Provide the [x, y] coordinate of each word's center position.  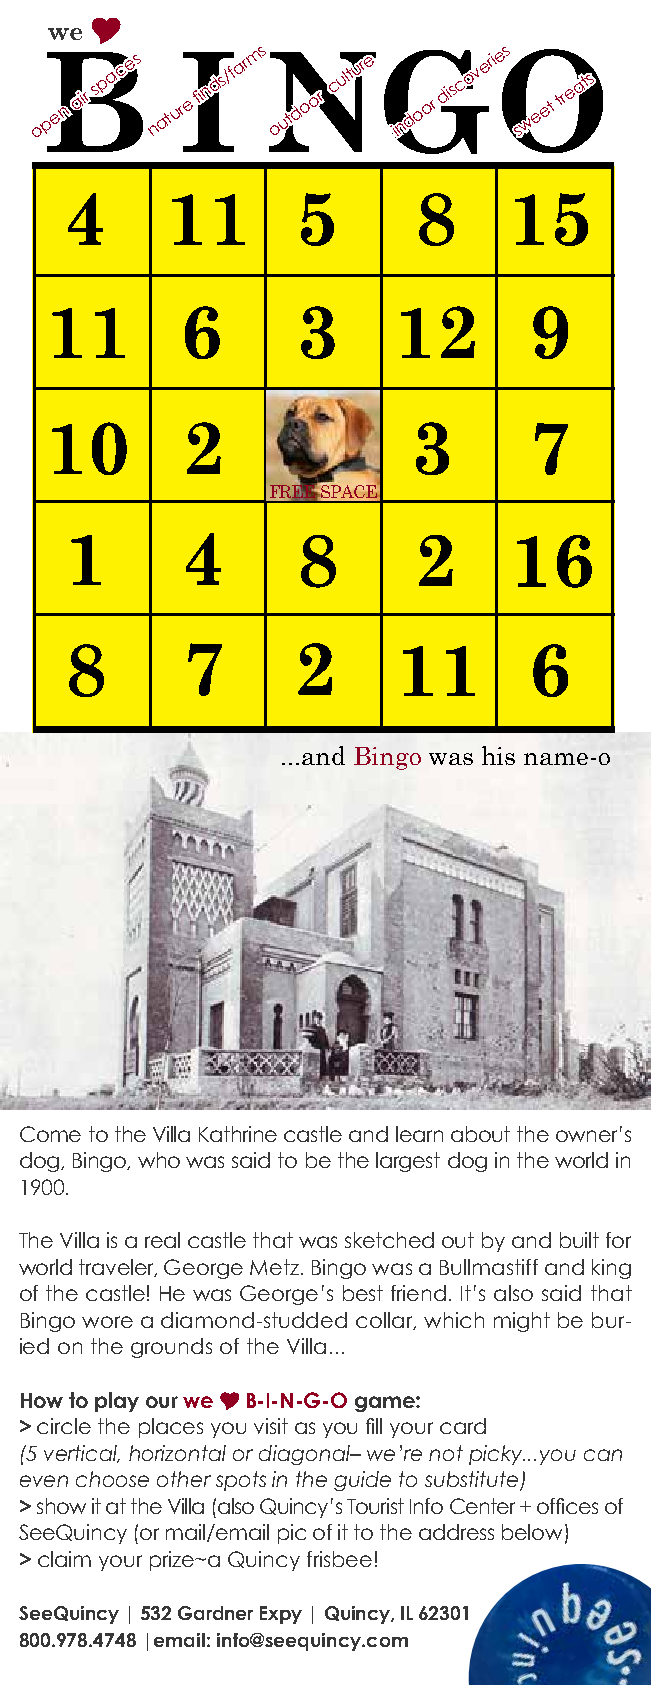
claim [64, 1559]
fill [374, 1426]
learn [419, 1134]
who [159, 1160]
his [498, 755]
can [603, 1455]
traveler [118, 1268]
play [117, 1402]
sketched [389, 1240]
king [611, 1269]
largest [408, 1162]
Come [50, 1134]
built [579, 1240]
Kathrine [238, 1134]
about [480, 1134]
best [363, 1293]
